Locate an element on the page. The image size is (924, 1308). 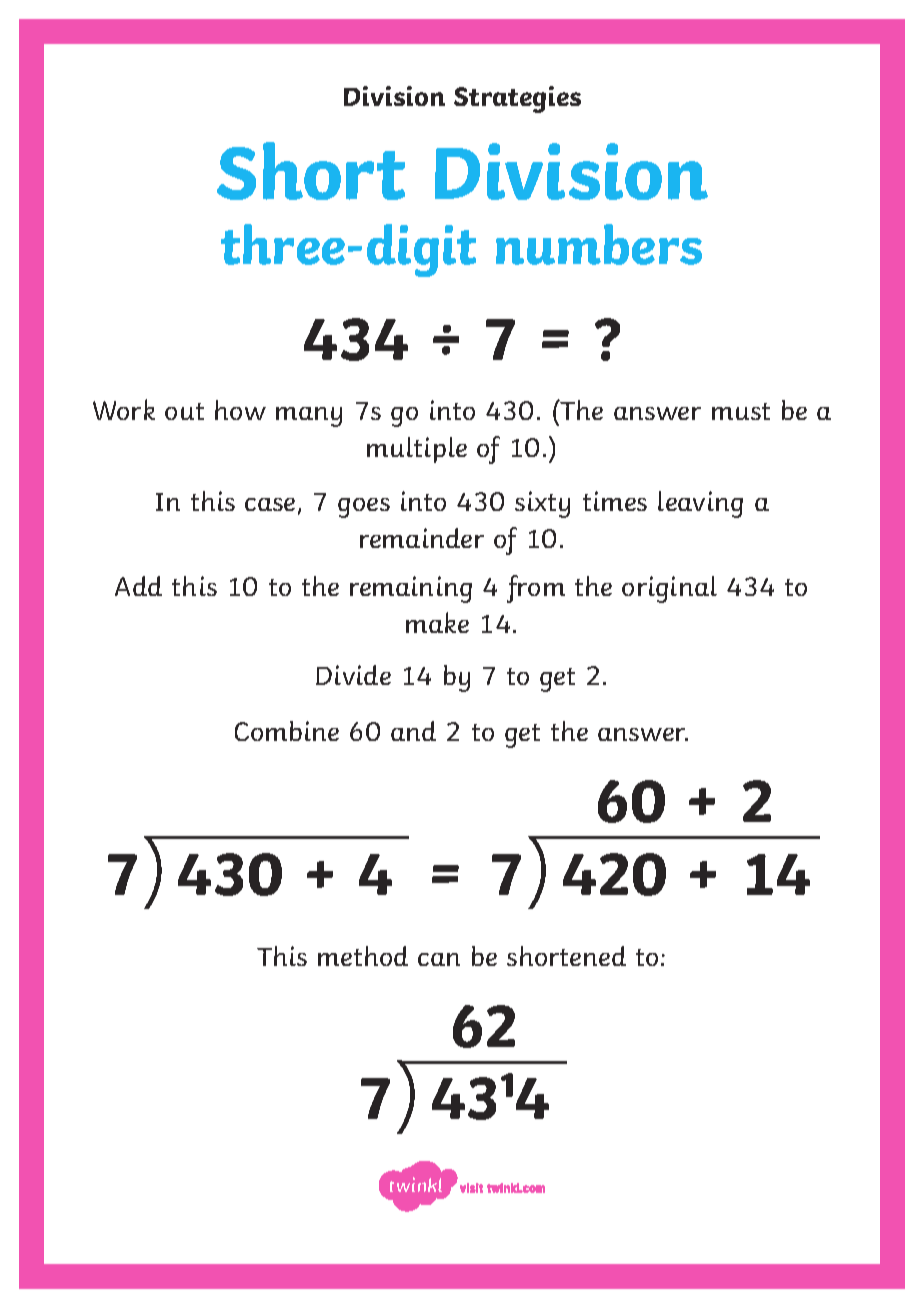
Strategies is located at coordinates (517, 99).
